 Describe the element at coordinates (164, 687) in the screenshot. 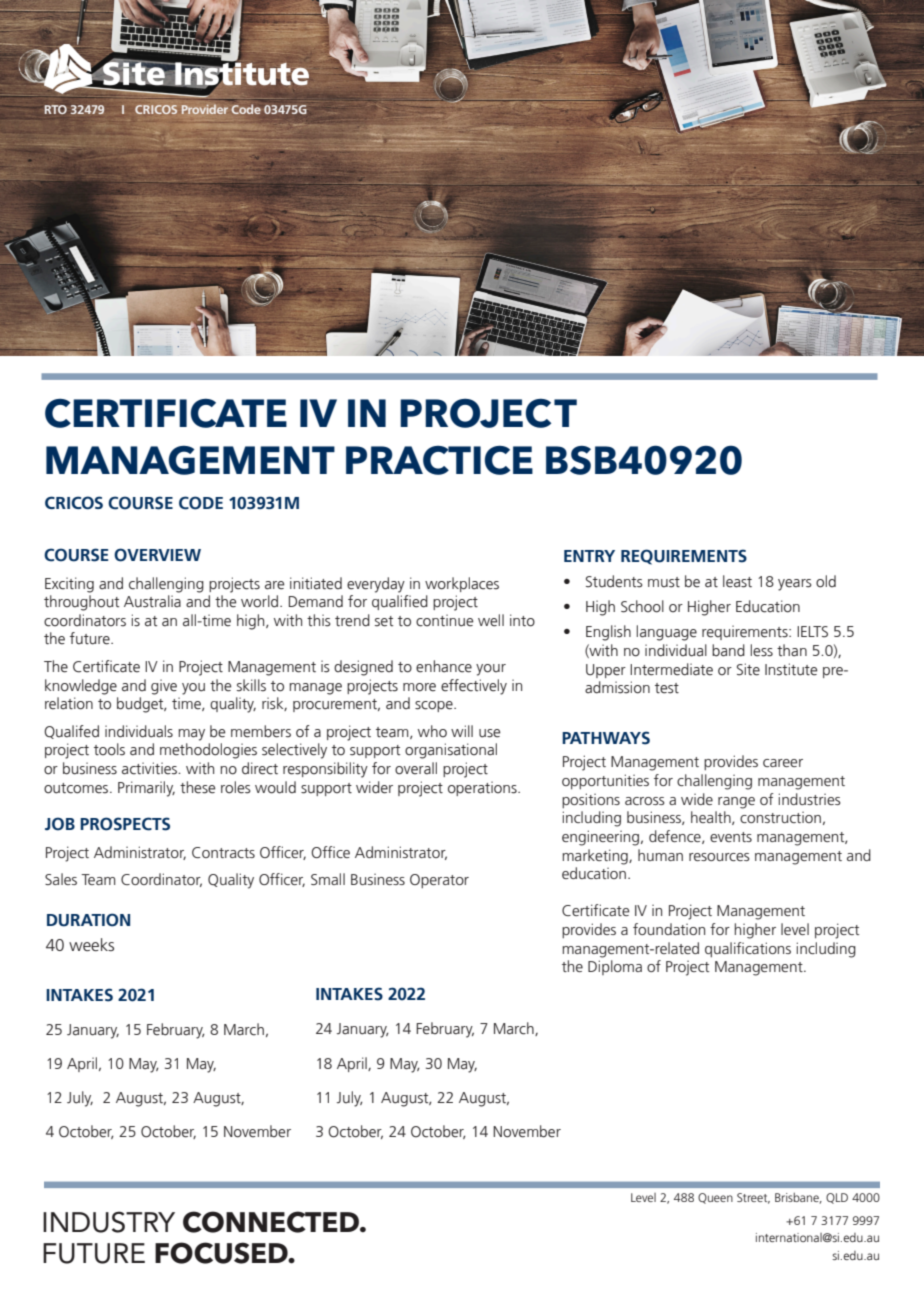

I see `give` at that location.
